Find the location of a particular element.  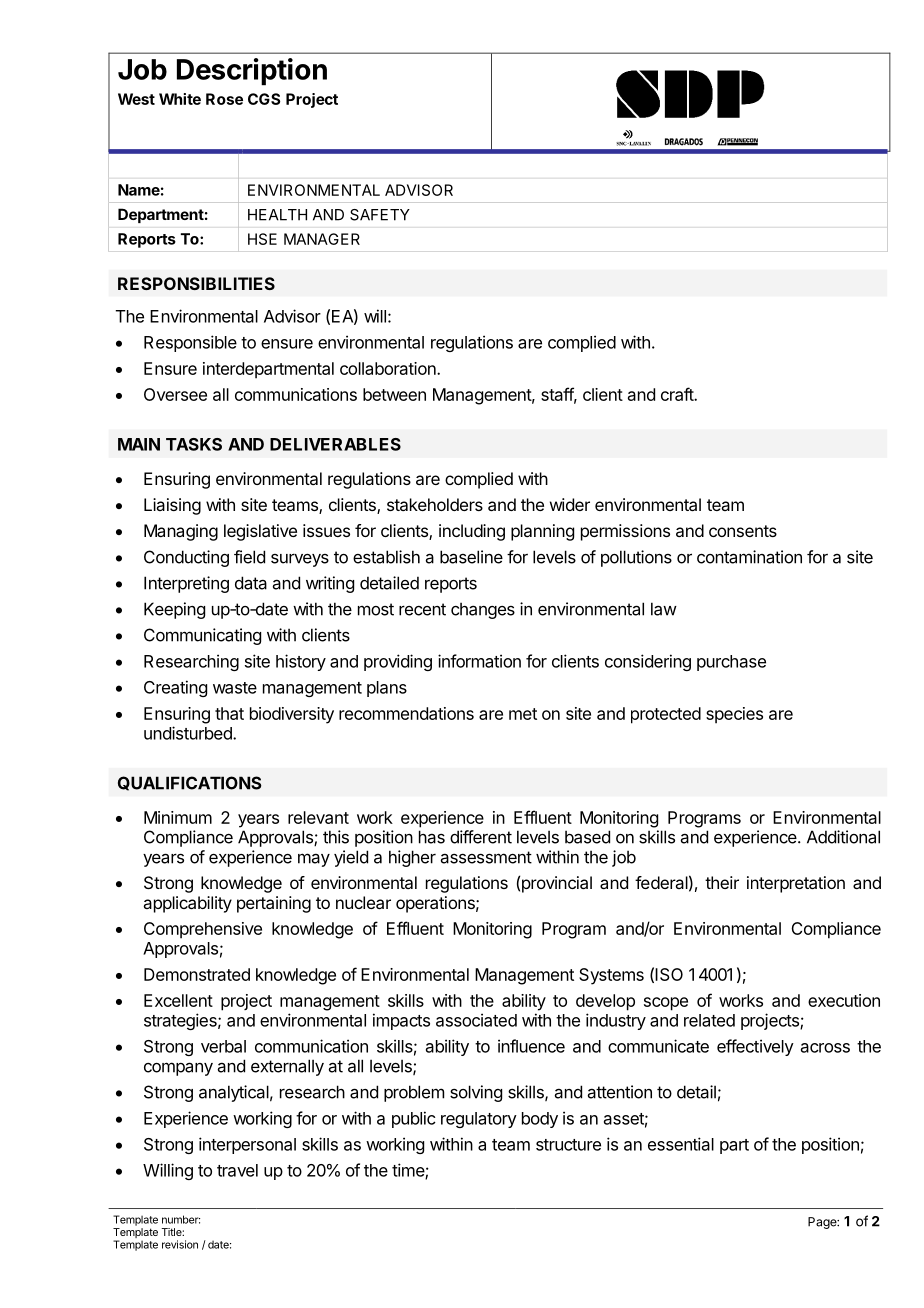

associated is located at coordinates (476, 1020).
